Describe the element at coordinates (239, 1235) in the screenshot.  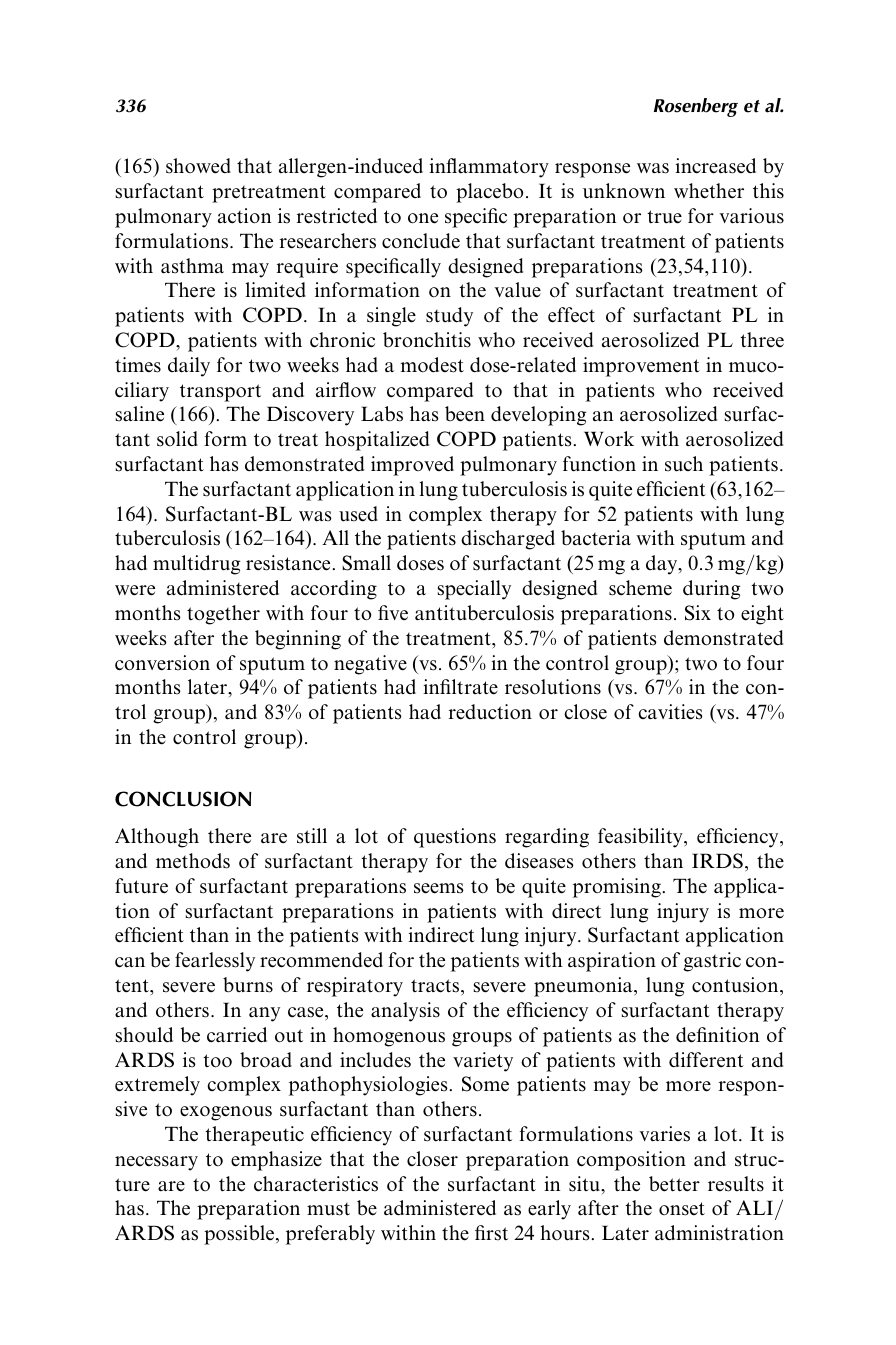
I see `possible` at that location.
